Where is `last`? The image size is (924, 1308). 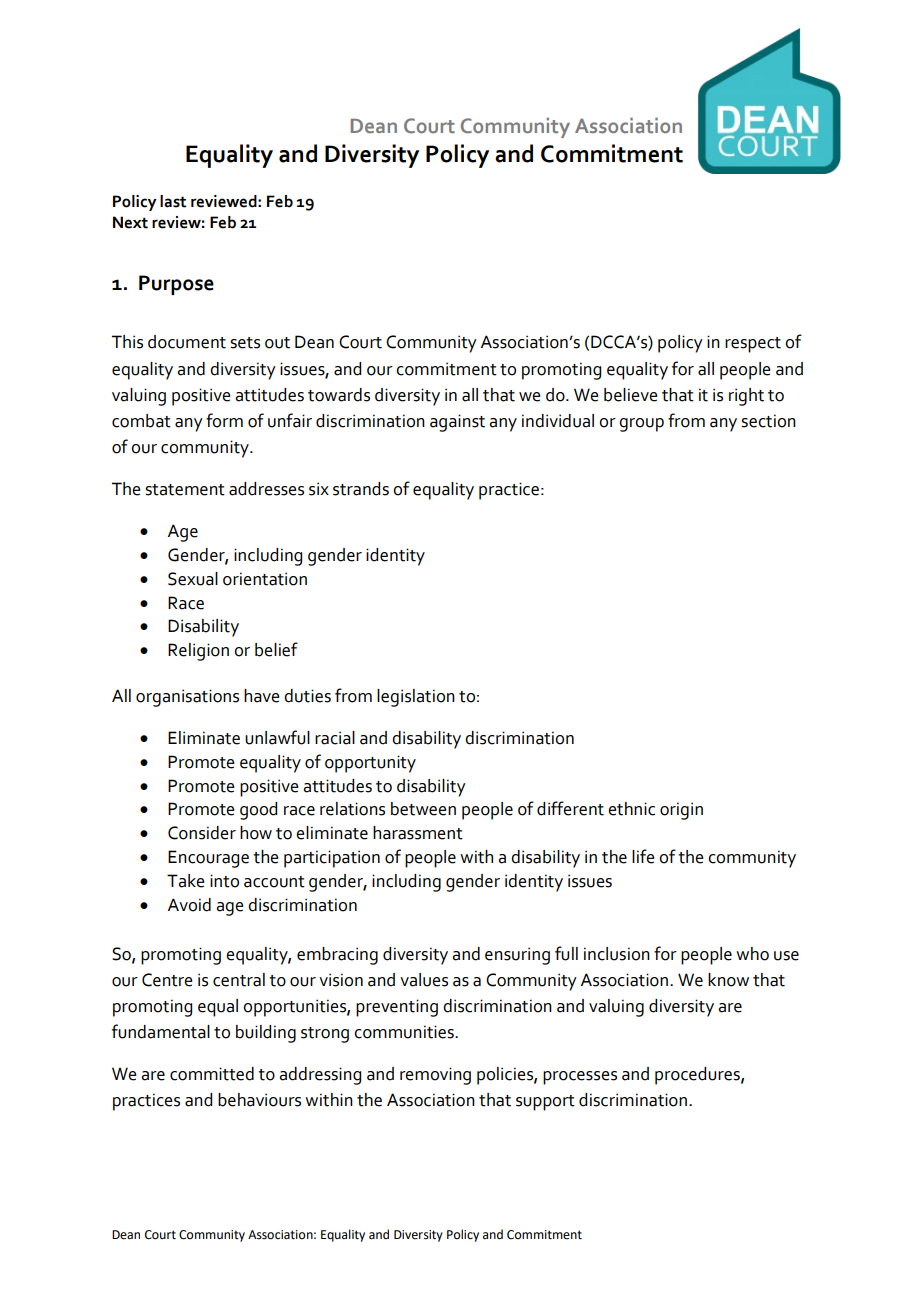
last is located at coordinates (173, 201).
